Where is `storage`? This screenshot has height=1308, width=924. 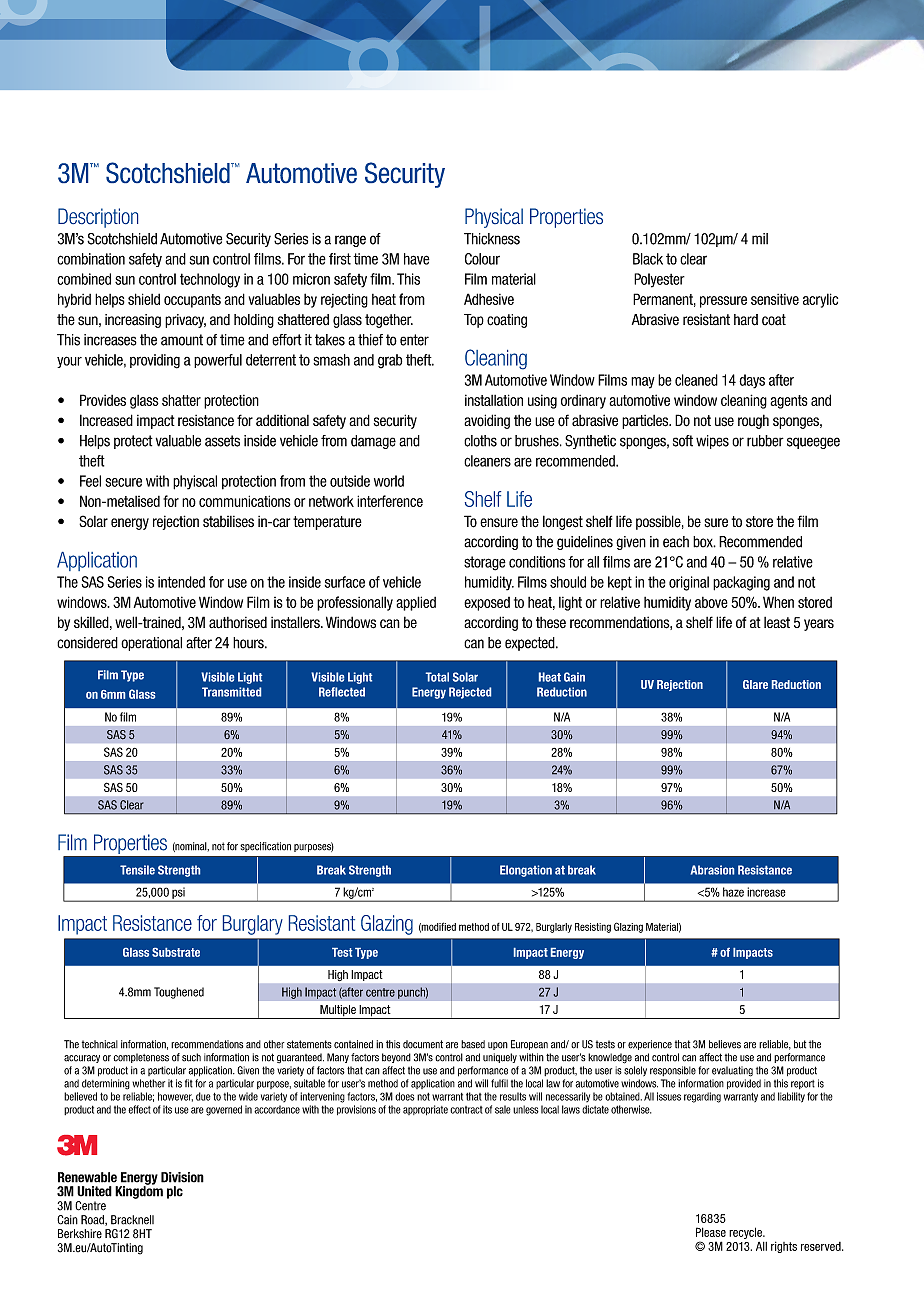 storage is located at coordinates (485, 563).
